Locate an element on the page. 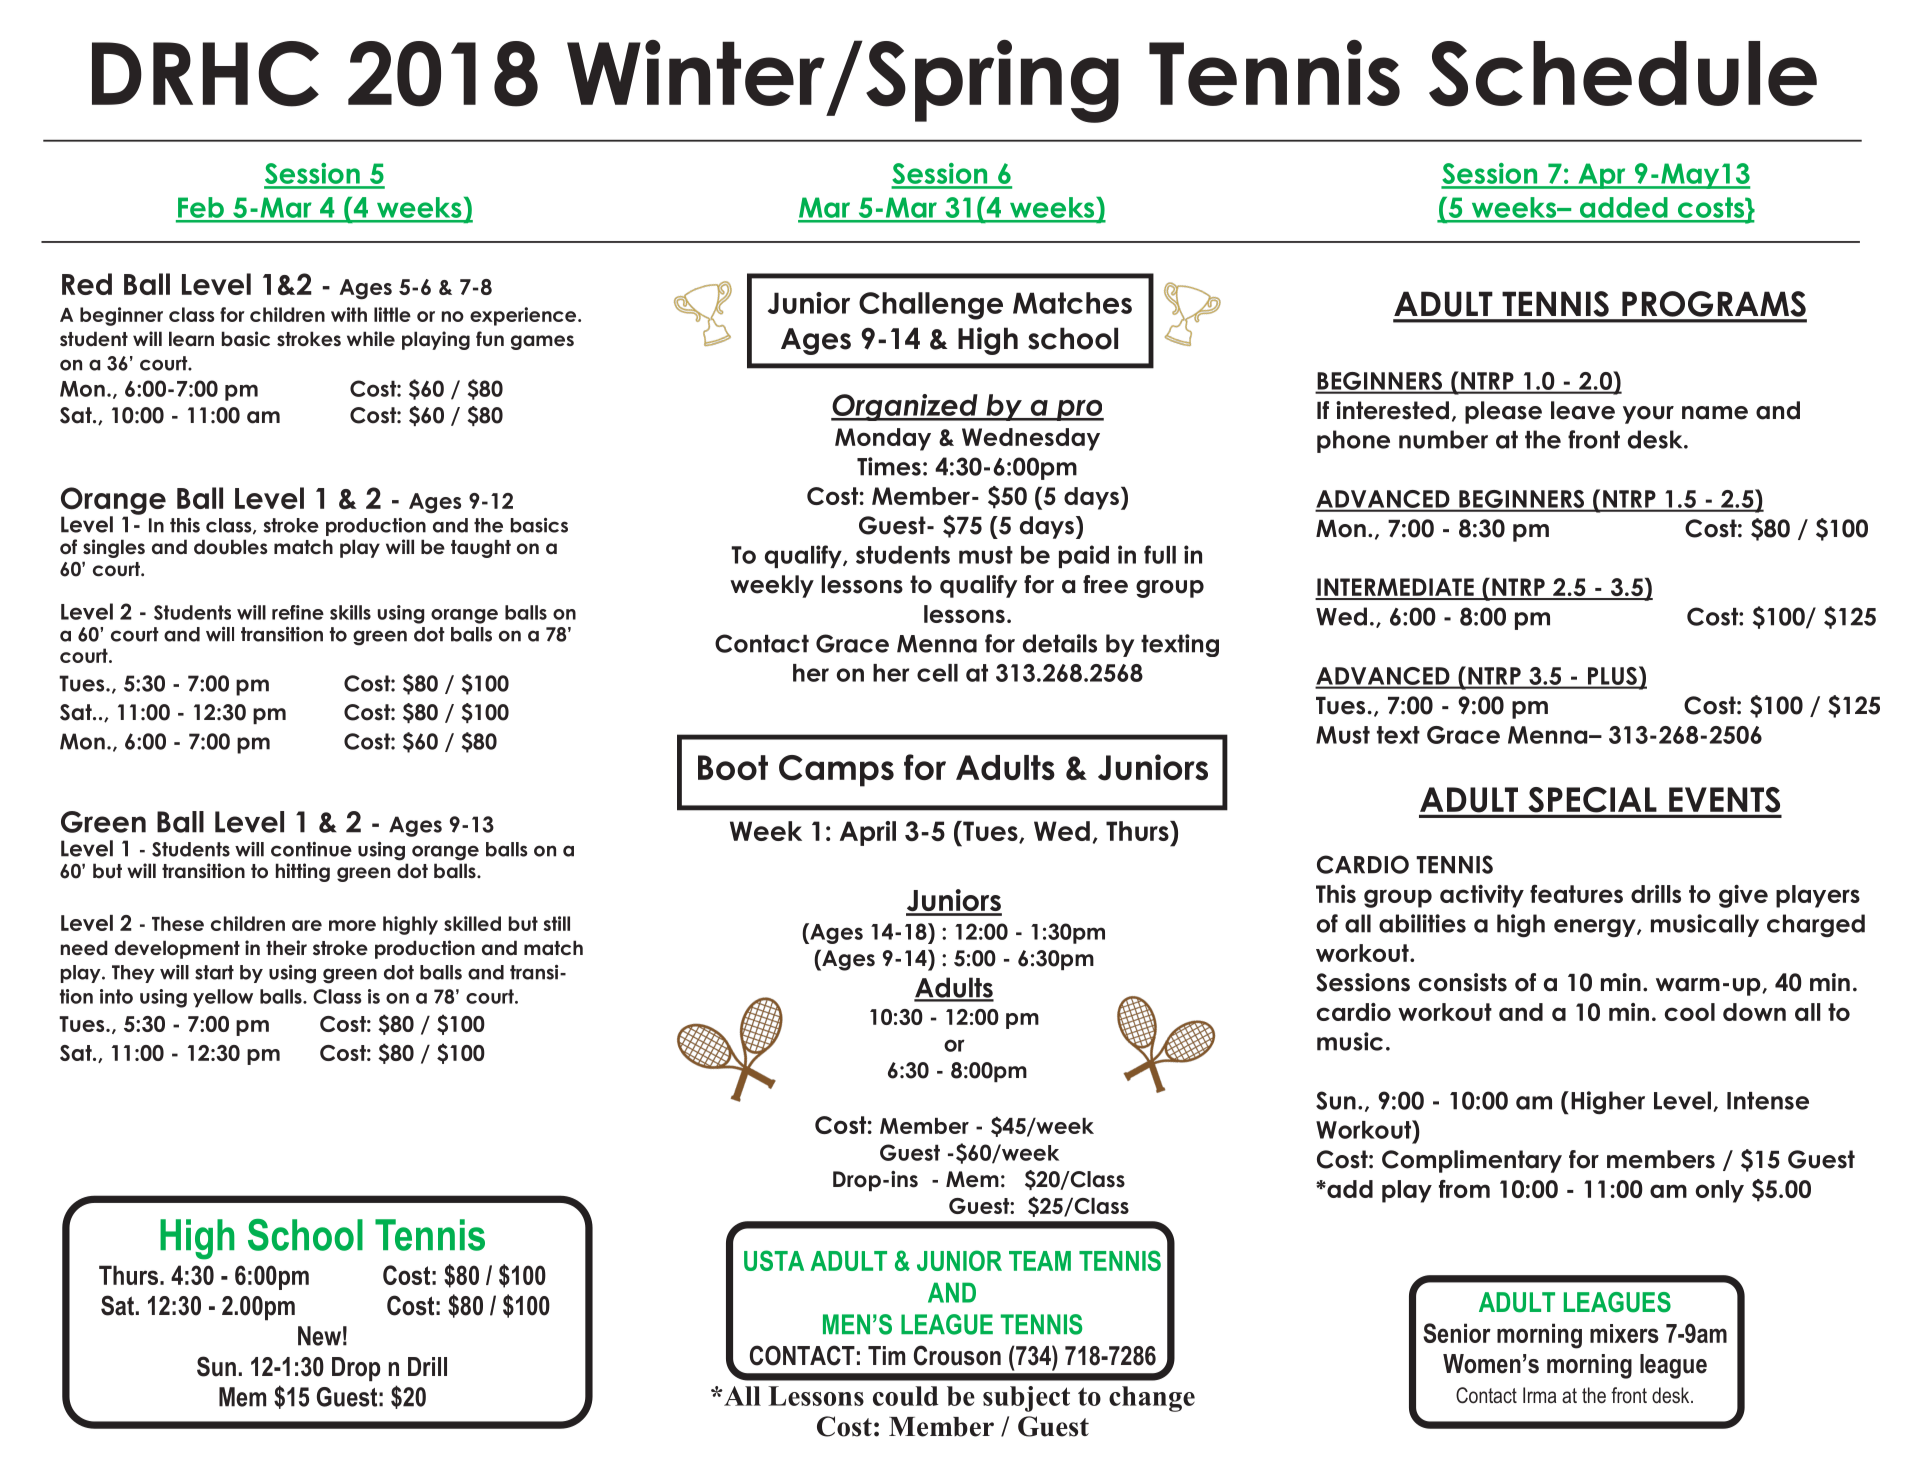  Challenge is located at coordinates (931, 306).
